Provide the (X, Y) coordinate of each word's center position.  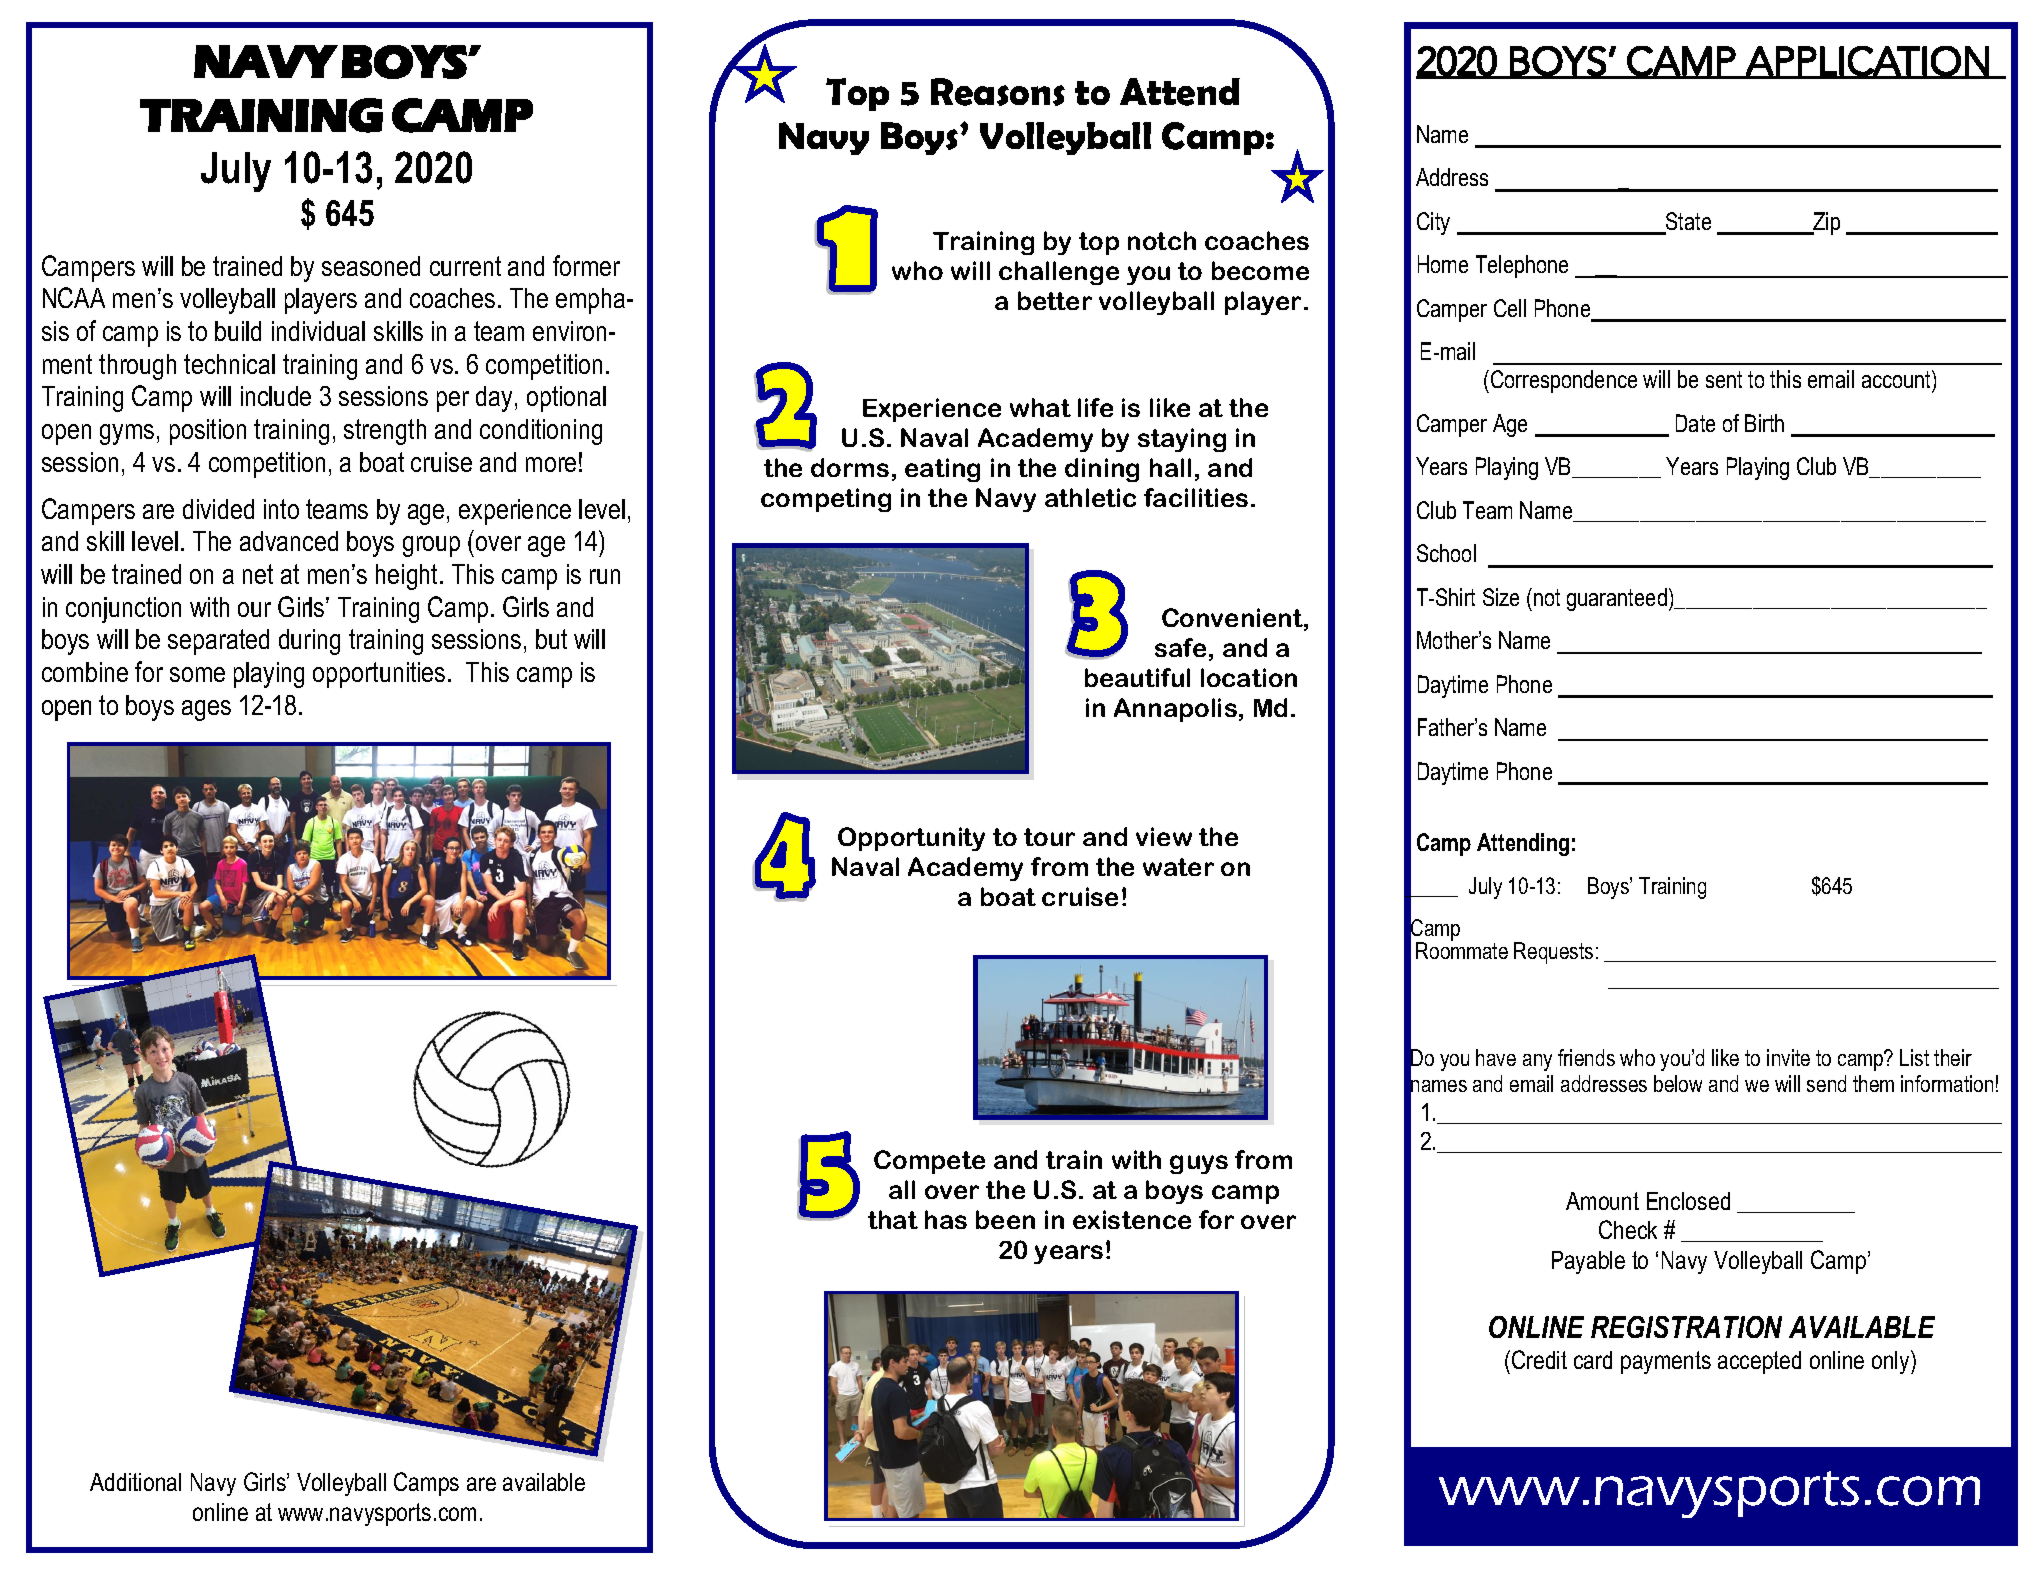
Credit (1539, 1359)
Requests (1553, 953)
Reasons (998, 92)
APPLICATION (1867, 62)
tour (1049, 837)
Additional (135, 1482)
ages (206, 710)
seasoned (371, 266)
